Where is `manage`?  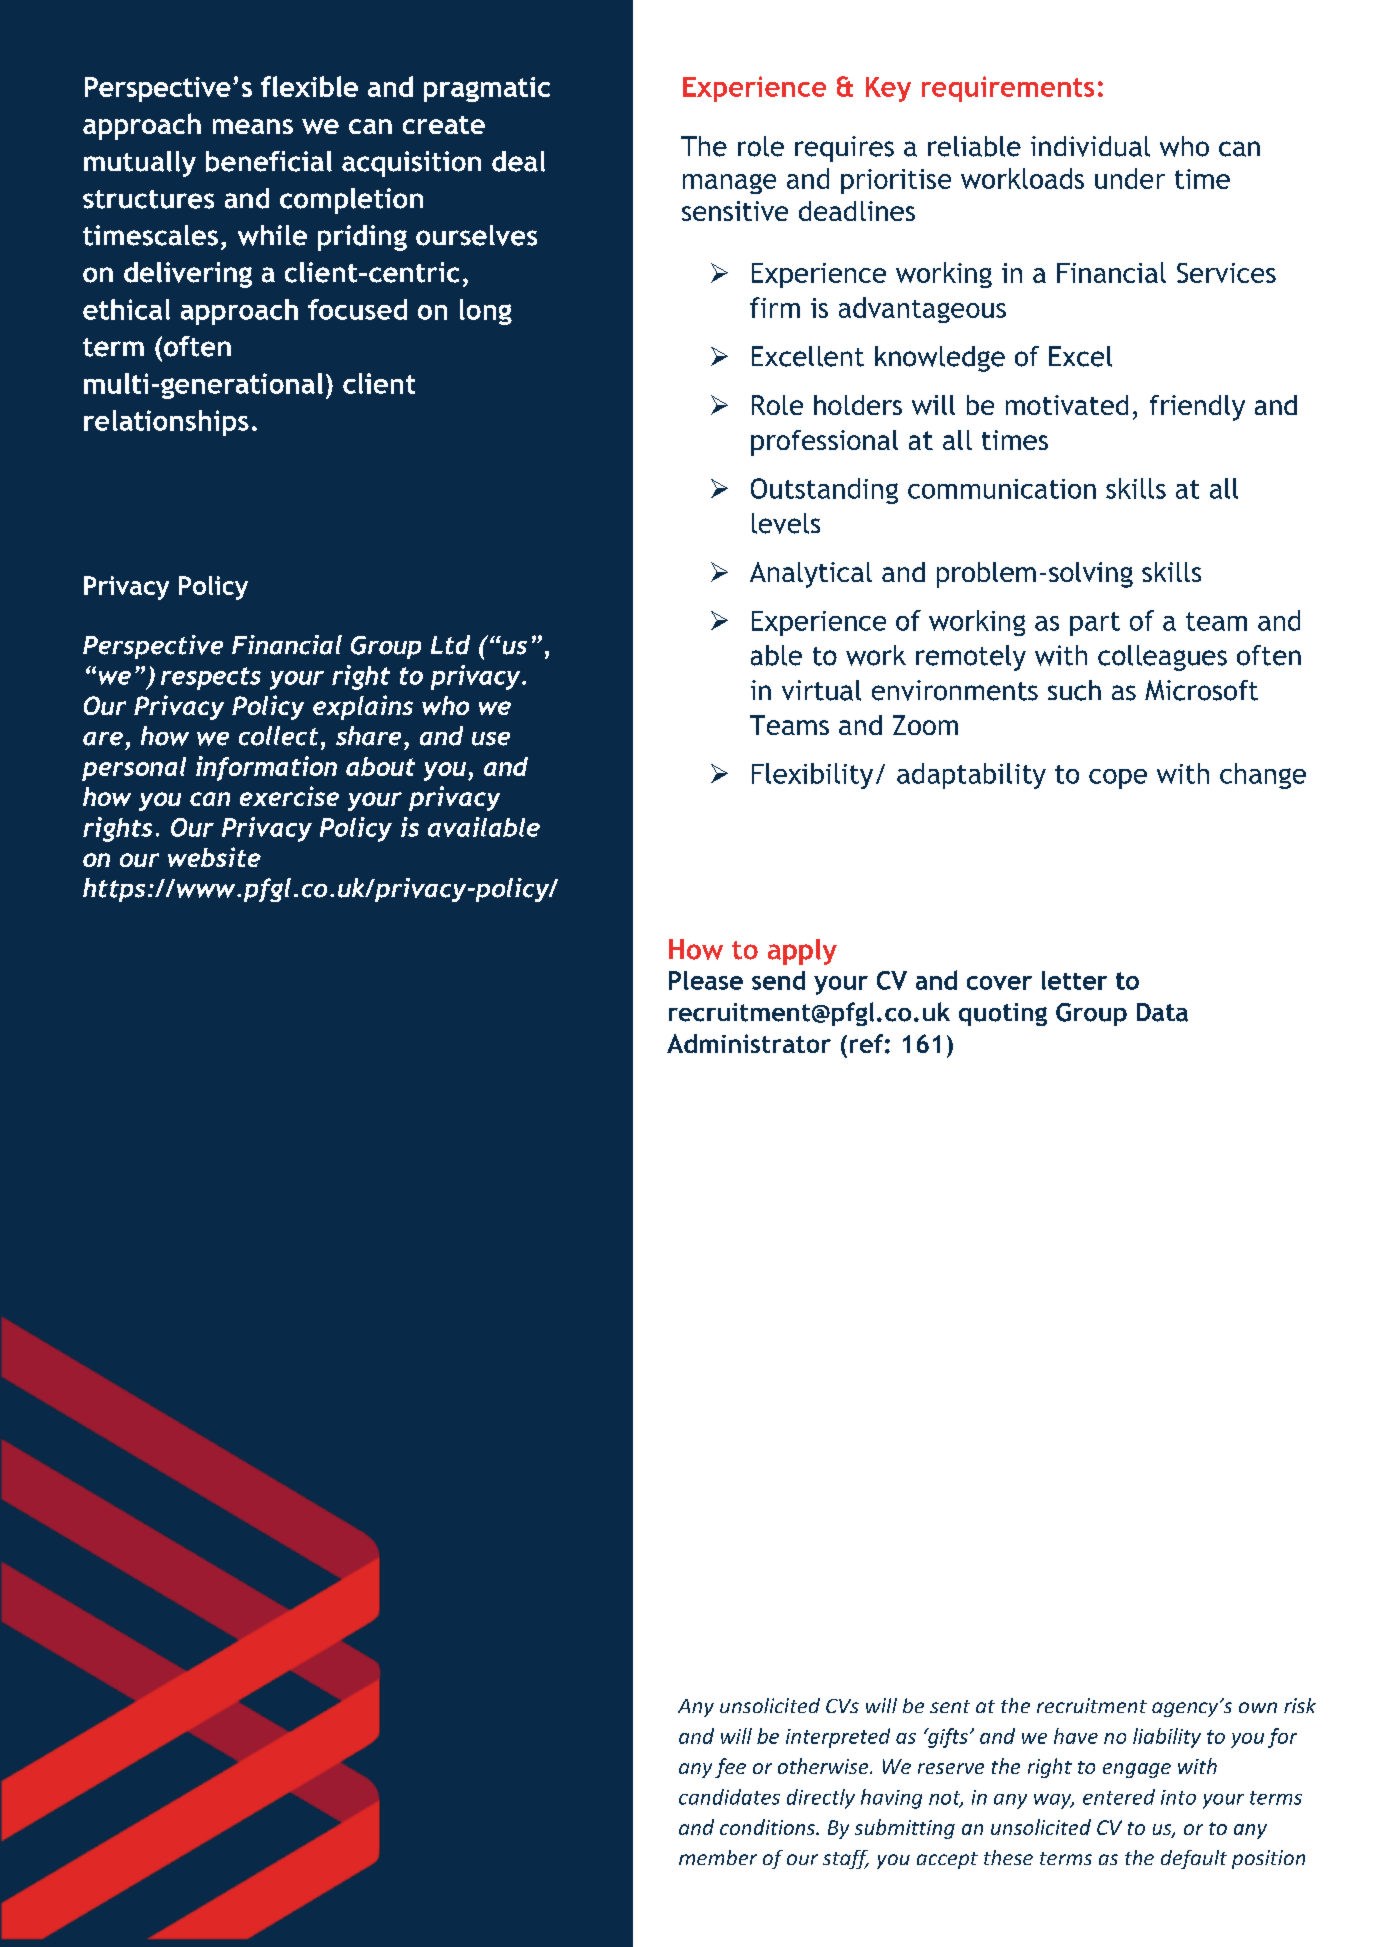 manage is located at coordinates (729, 184).
